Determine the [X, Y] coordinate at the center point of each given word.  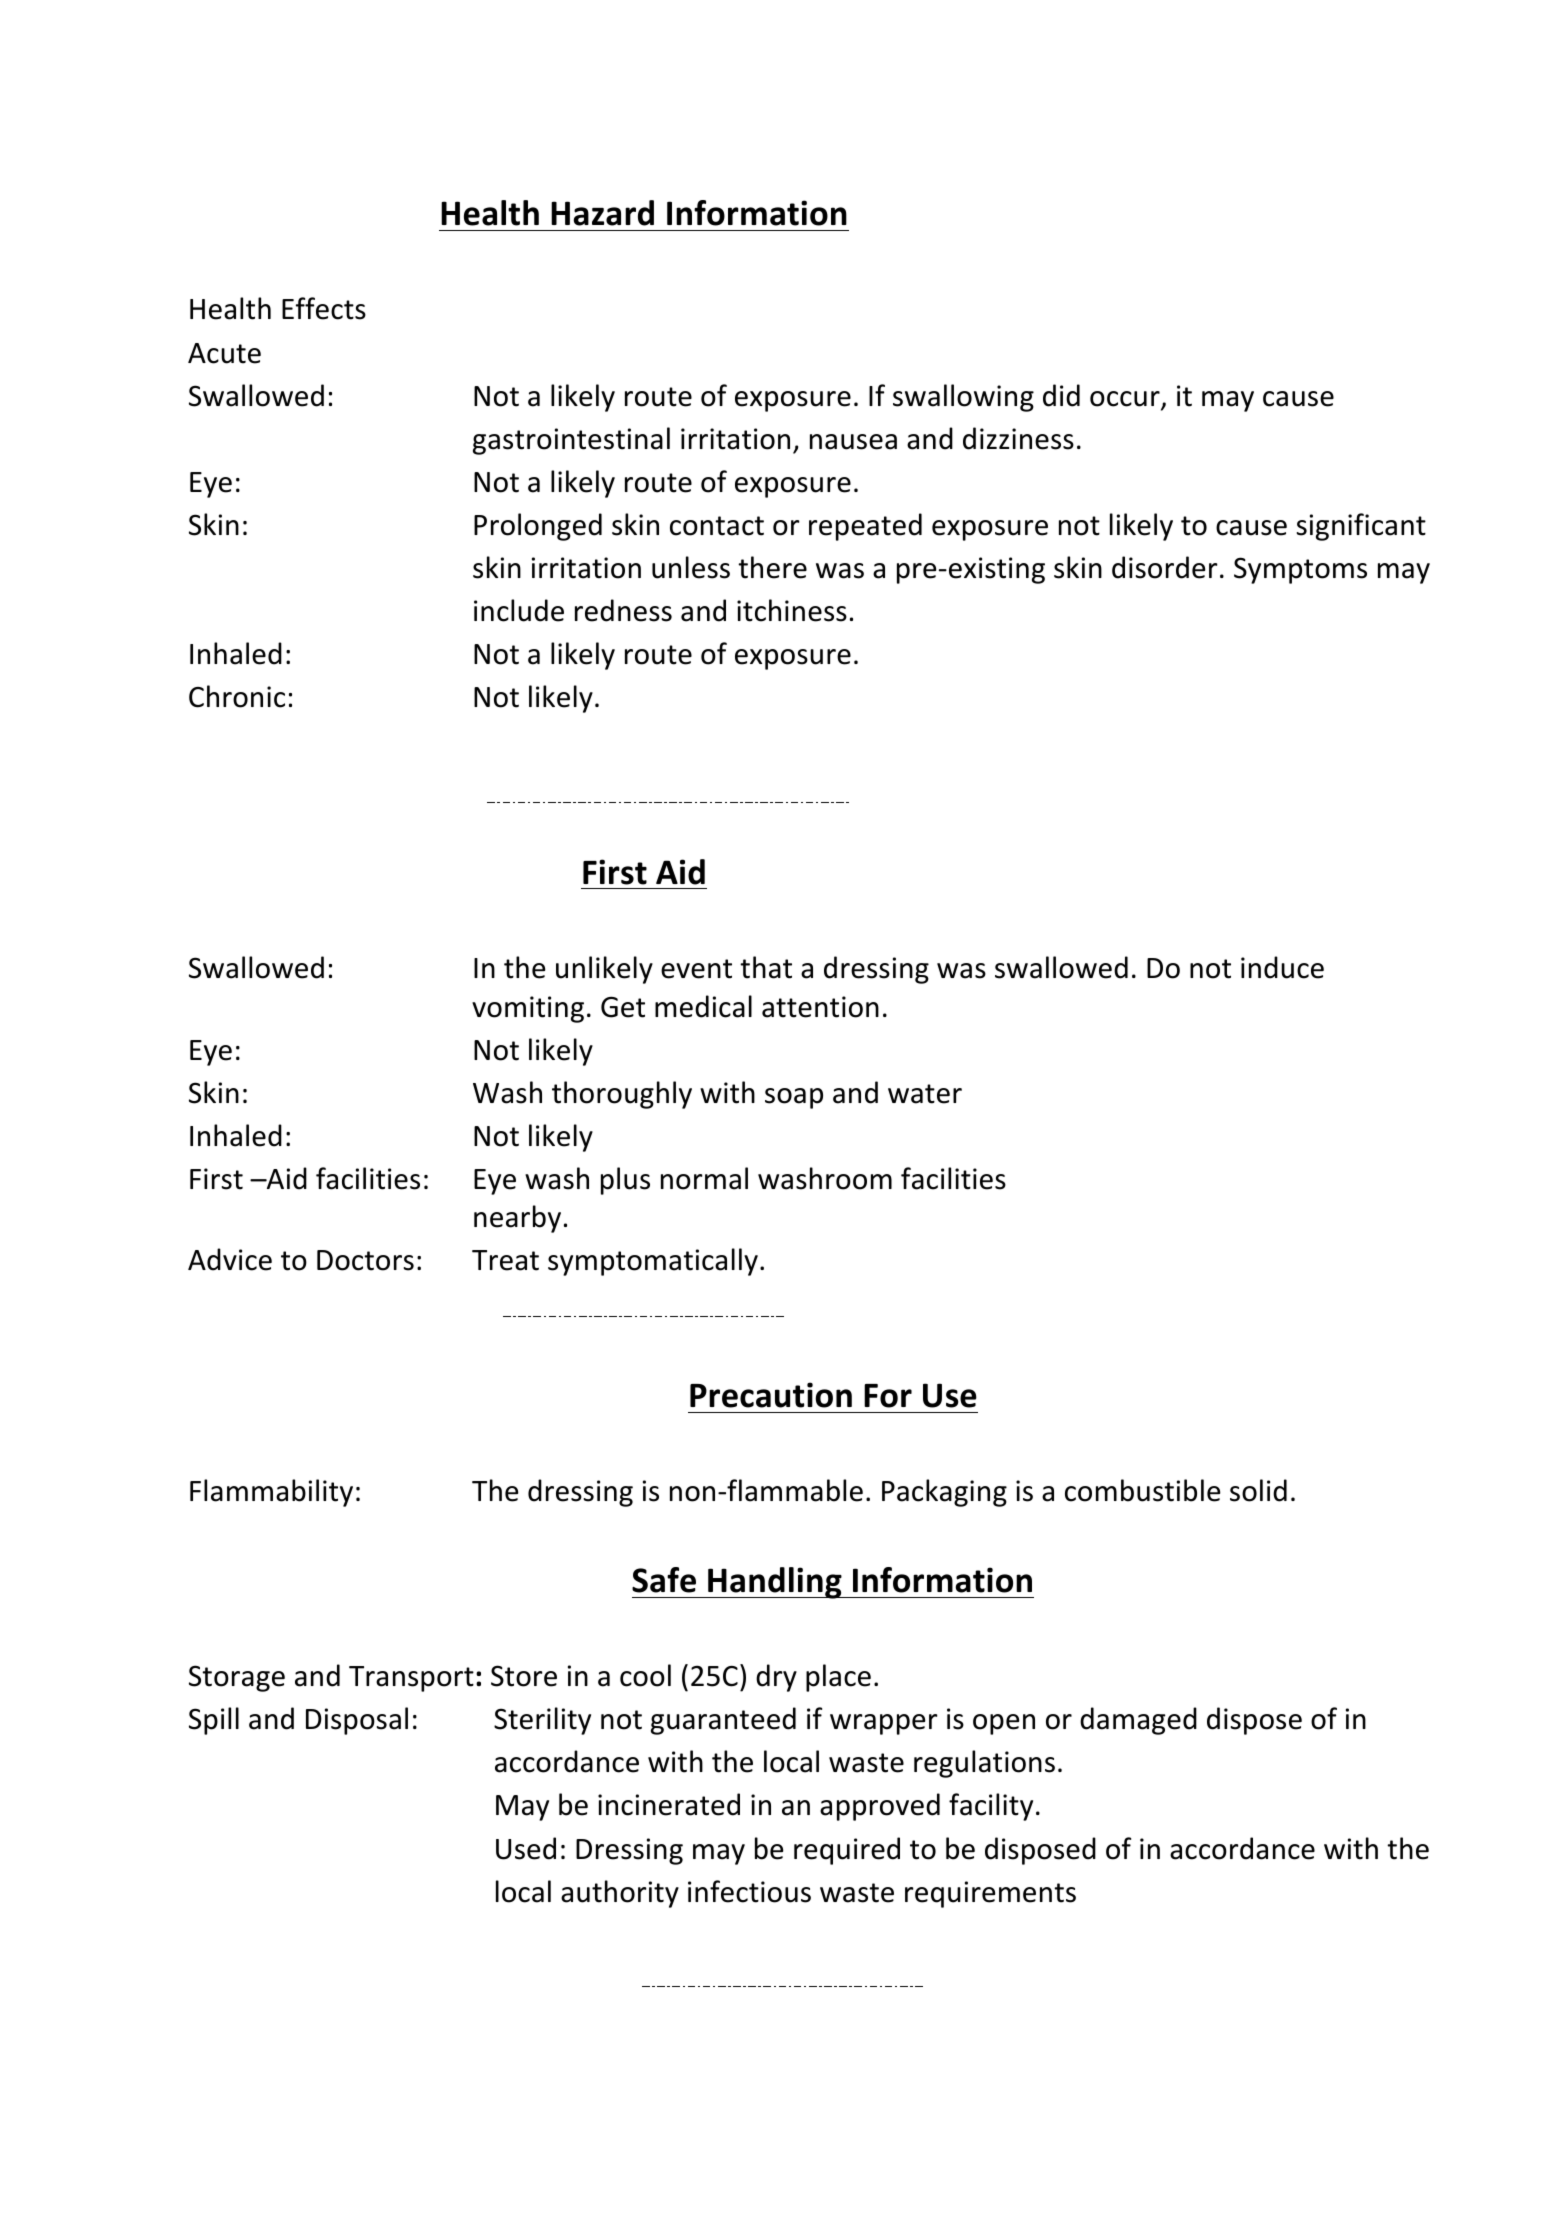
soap [794, 1098]
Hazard [602, 213]
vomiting [528, 1009]
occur [1126, 400]
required [847, 1851]
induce [1282, 967]
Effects [324, 308]
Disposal [357, 1721]
